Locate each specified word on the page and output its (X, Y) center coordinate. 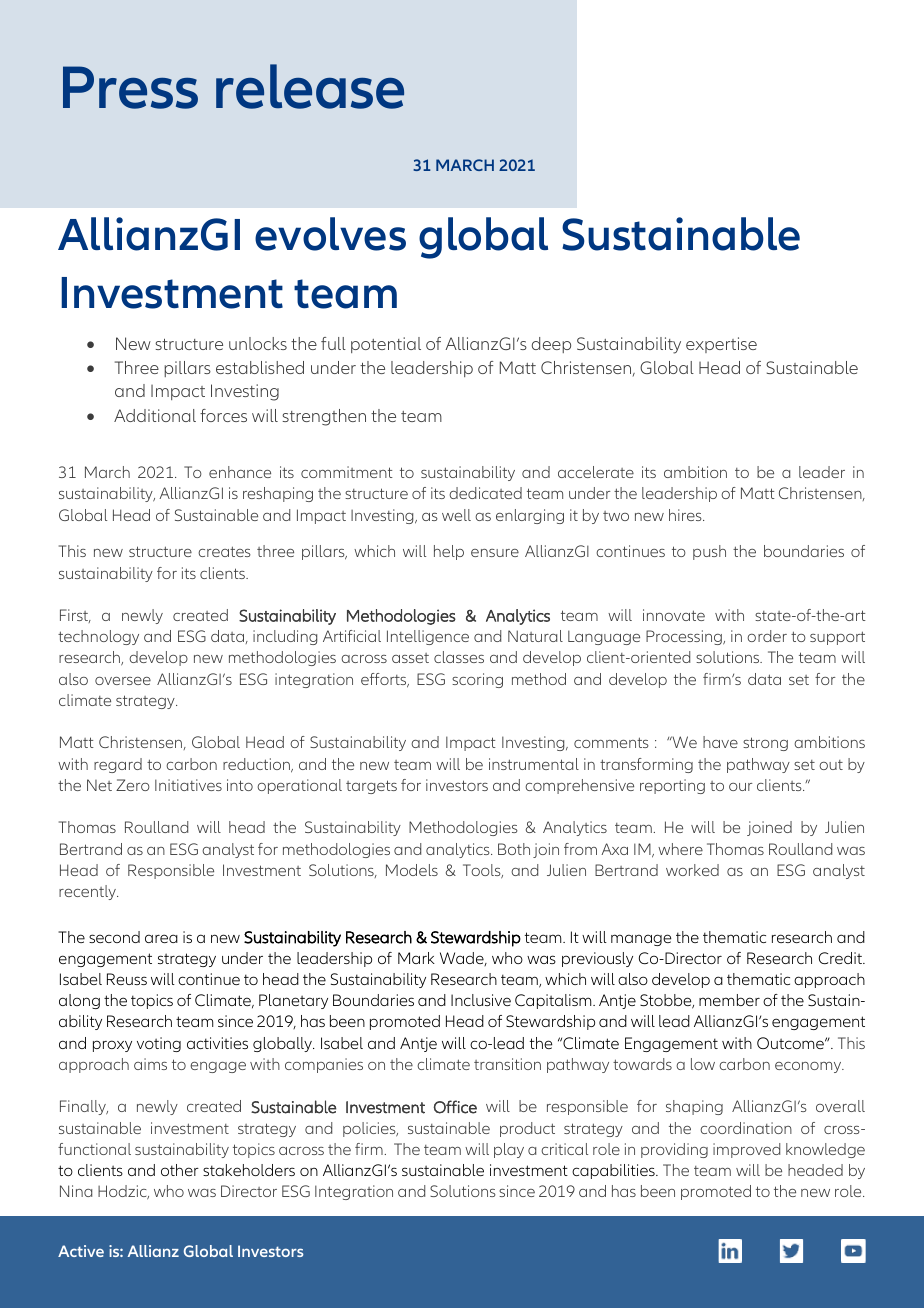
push (709, 552)
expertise (721, 345)
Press (130, 87)
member (729, 1000)
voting (159, 1044)
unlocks (258, 343)
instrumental (534, 764)
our (741, 787)
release (310, 86)
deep (551, 345)
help (449, 552)
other (180, 1170)
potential (386, 345)
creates (224, 551)
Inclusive (481, 1000)
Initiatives (188, 785)
